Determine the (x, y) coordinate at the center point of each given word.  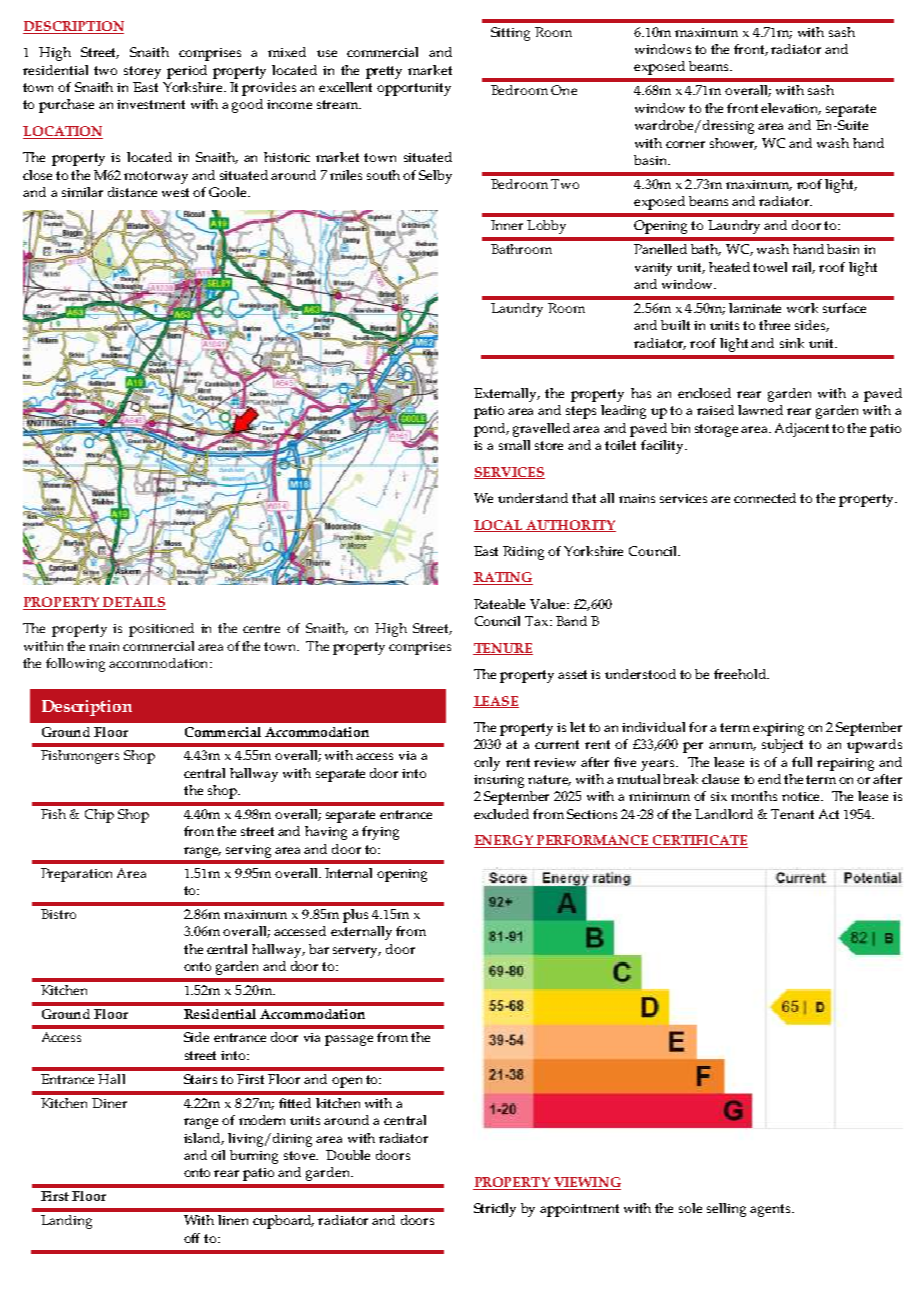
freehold (741, 674)
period (187, 72)
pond (491, 430)
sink (792, 343)
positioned (161, 630)
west (175, 192)
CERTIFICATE (699, 841)
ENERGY (505, 841)
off (192, 1238)
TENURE (503, 649)
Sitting (510, 34)
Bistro (58, 914)
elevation (791, 109)
